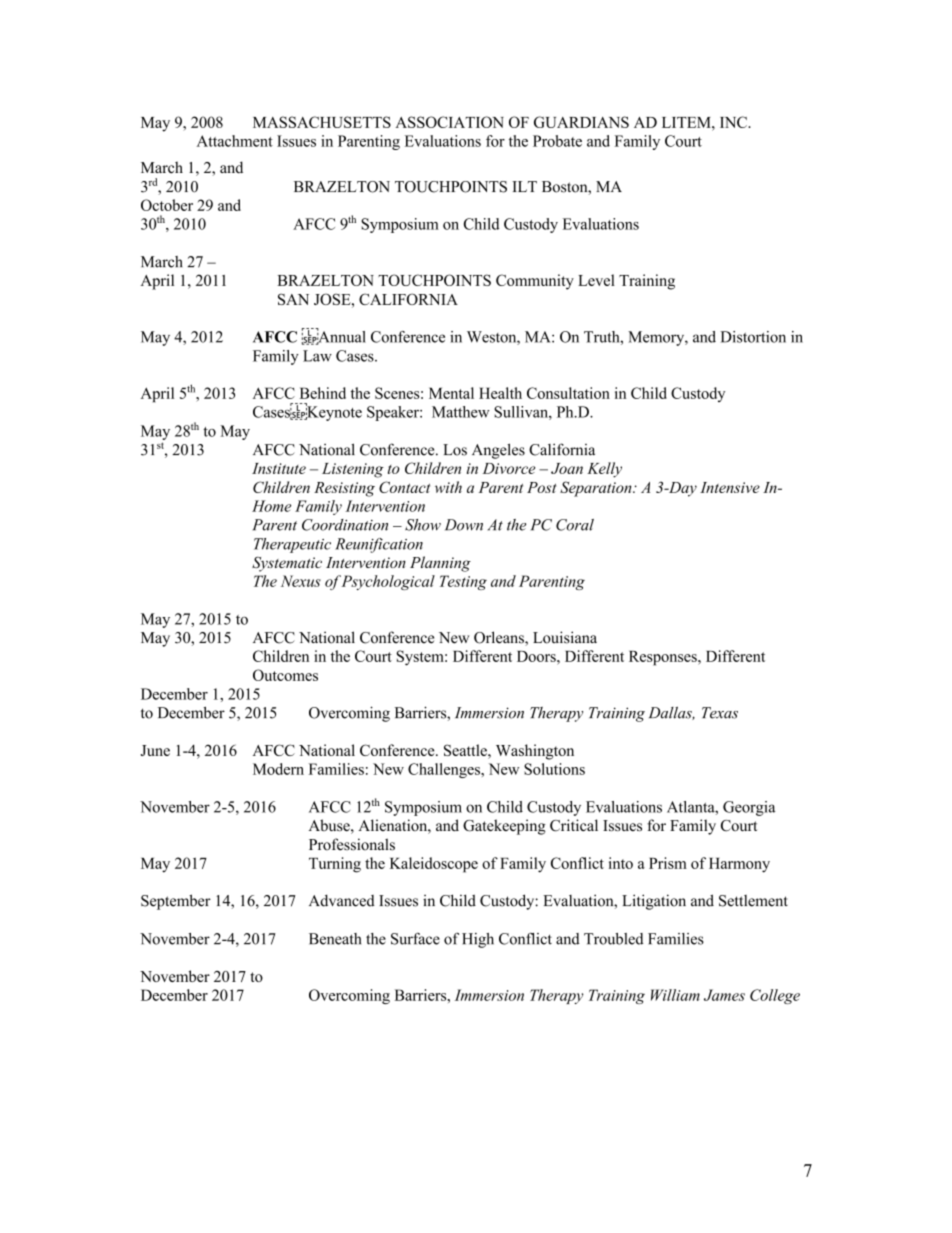 This screenshot has width=952, height=1233. I want to click on Matthew, so click(461, 412).
